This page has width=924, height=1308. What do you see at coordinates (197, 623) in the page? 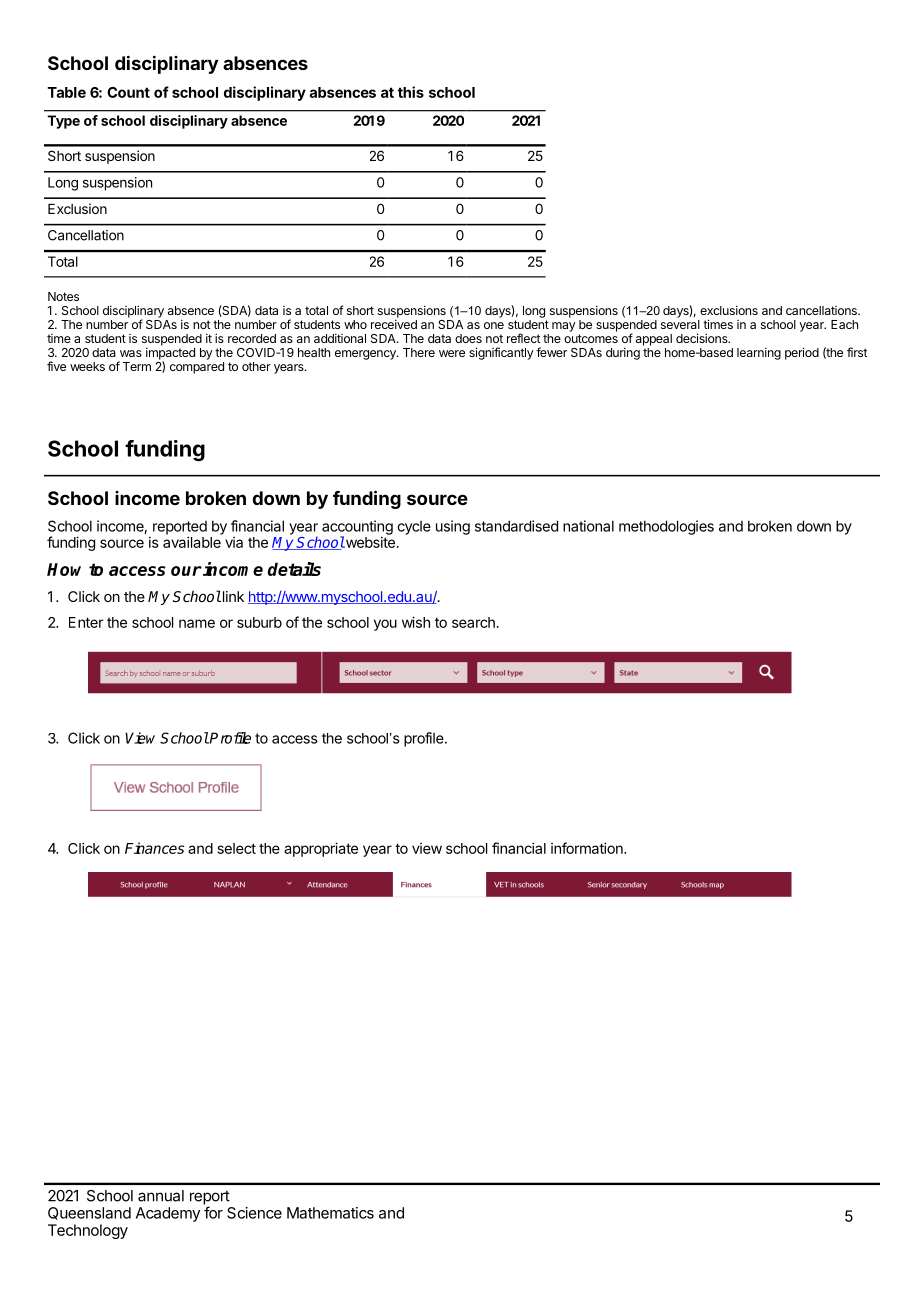
I see `name` at bounding box center [197, 623].
